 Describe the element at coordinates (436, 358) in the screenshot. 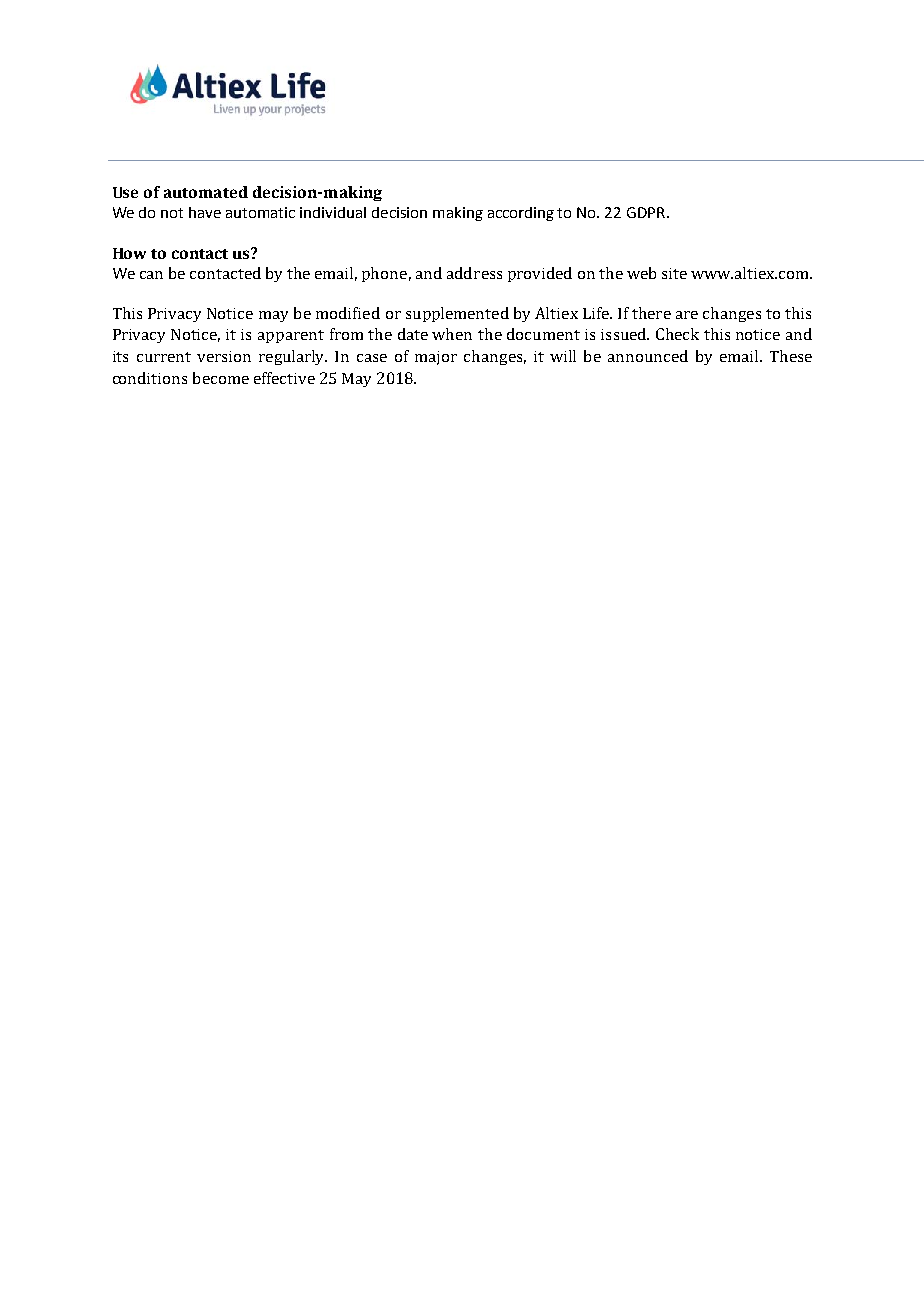

I see `major` at that location.
